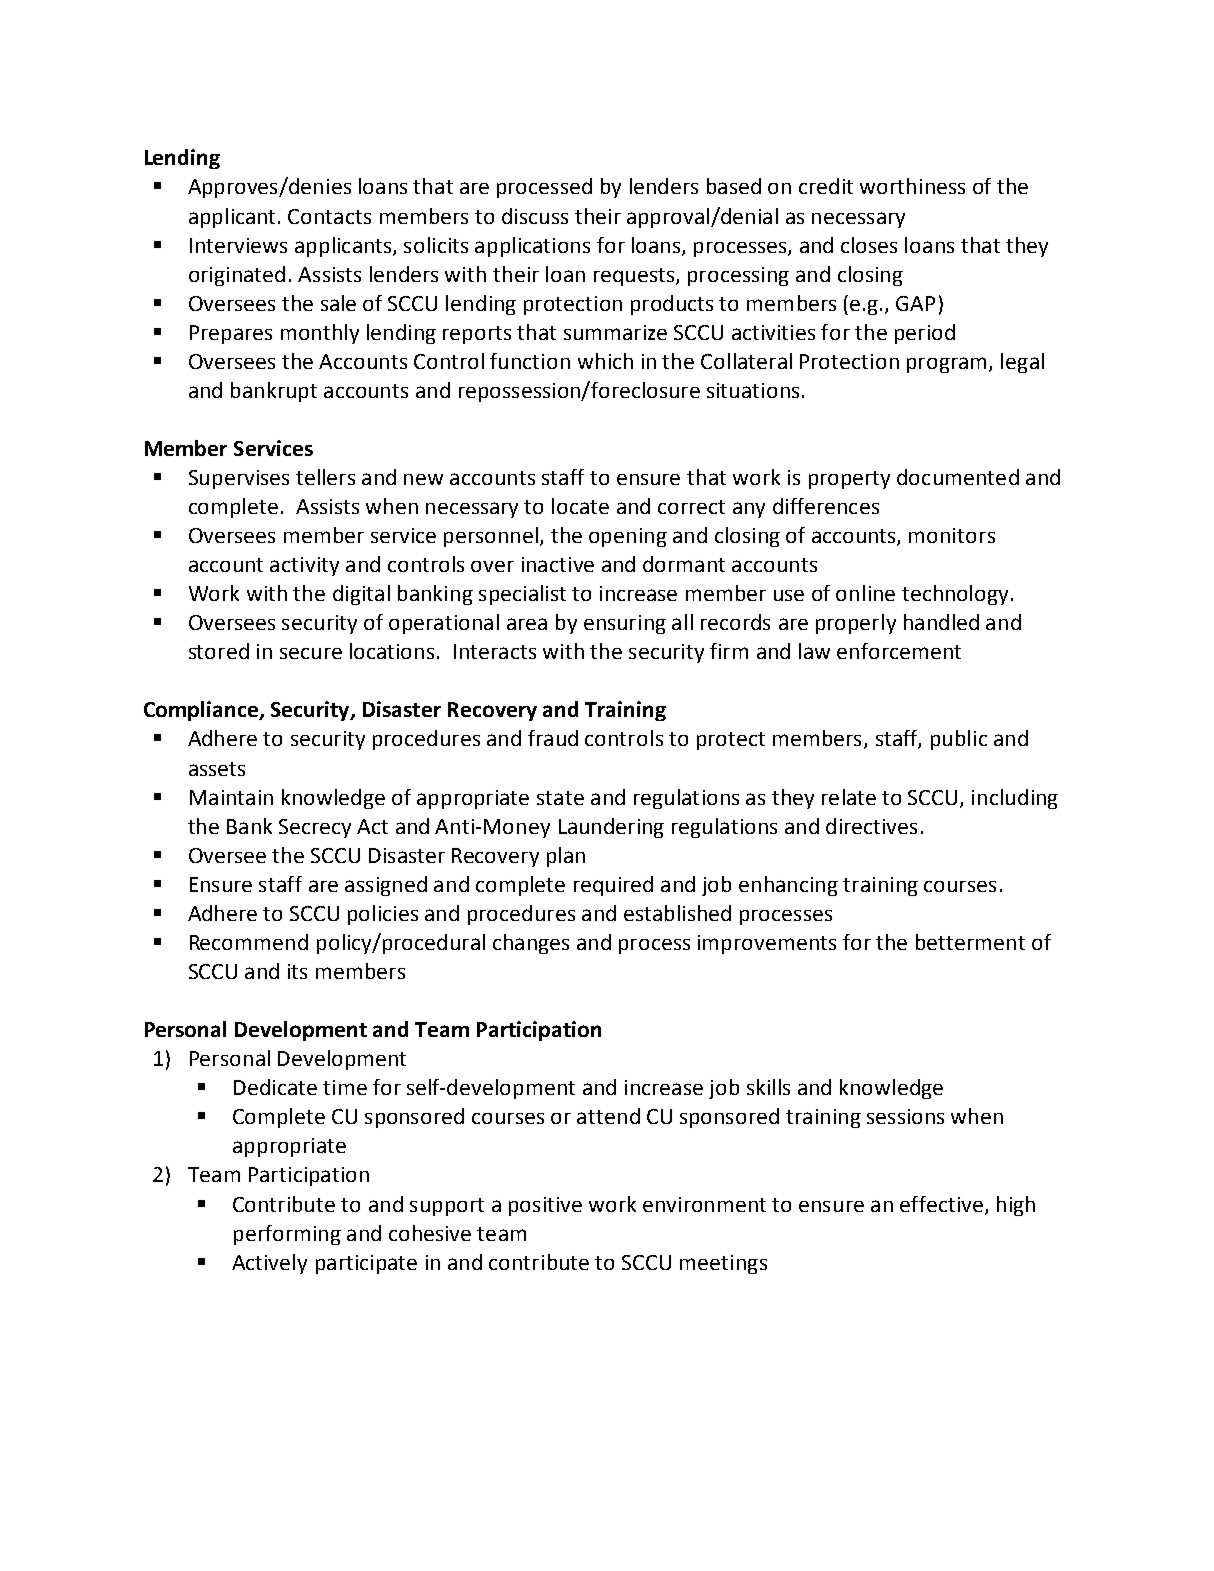 The width and height of the document is (1214, 1571). I want to click on betterment, so click(970, 942).
